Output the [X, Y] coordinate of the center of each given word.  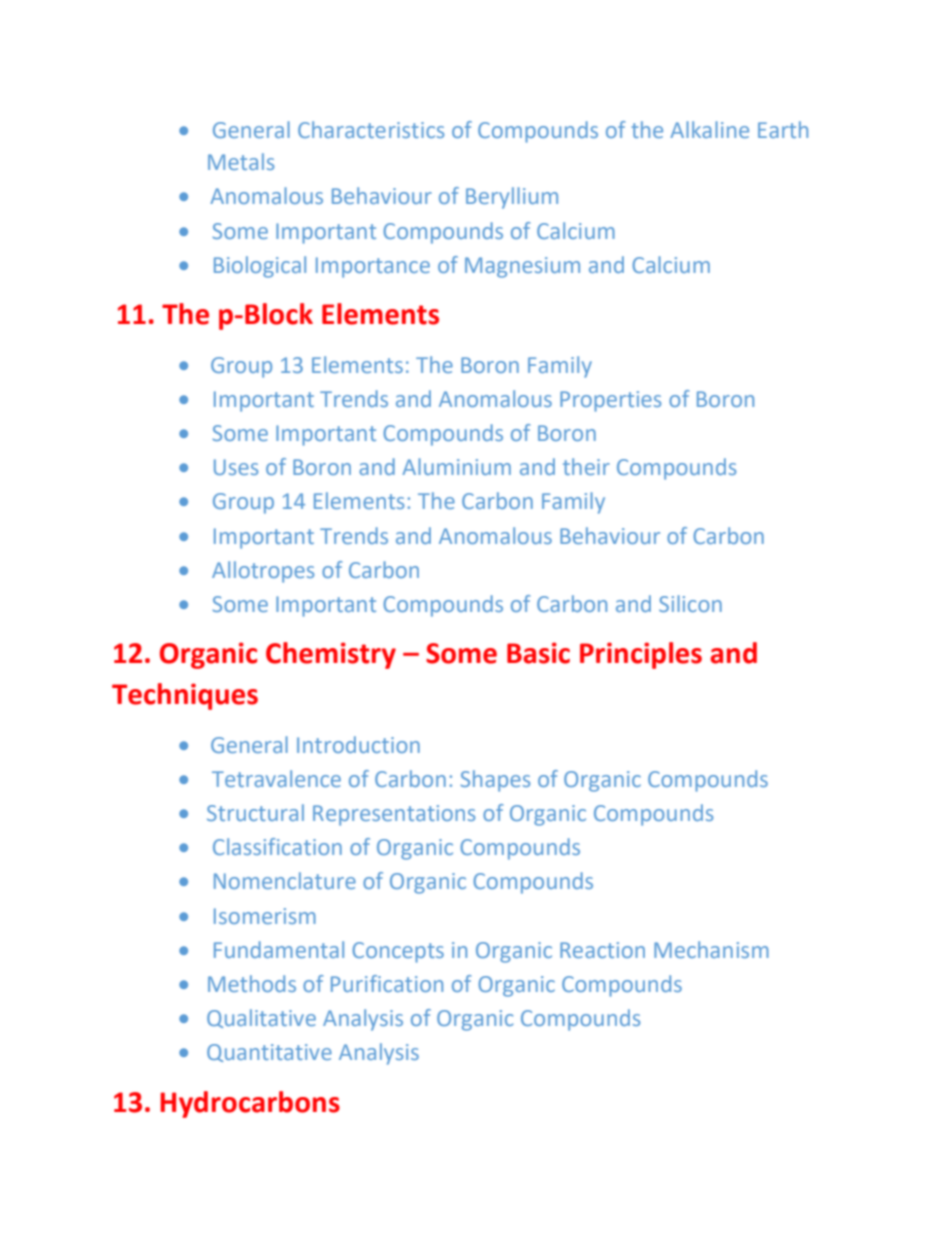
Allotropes [263, 572]
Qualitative [261, 1018]
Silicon [690, 603]
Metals [241, 161]
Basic [538, 653]
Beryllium [512, 198]
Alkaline [709, 129]
